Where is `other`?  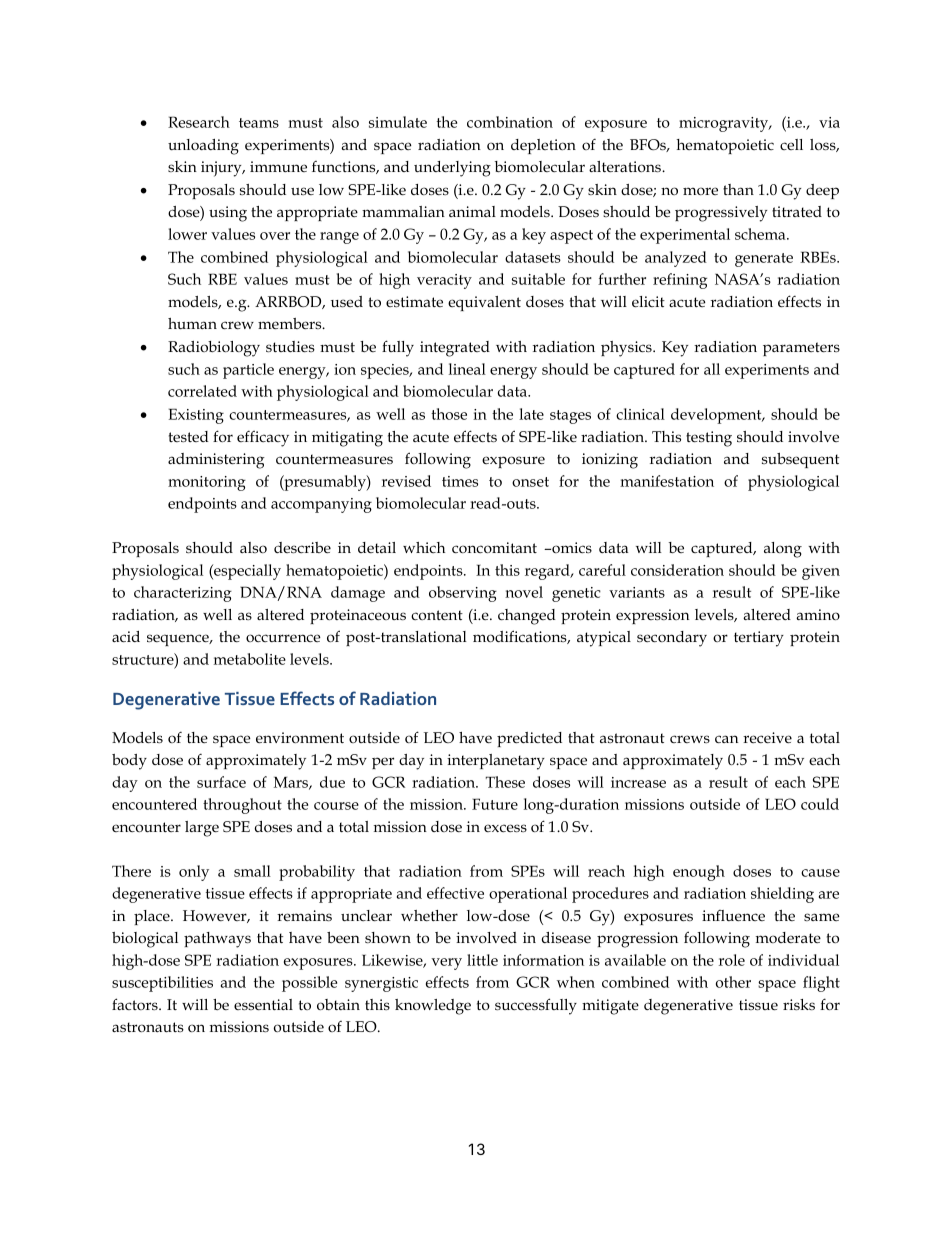 other is located at coordinates (733, 982).
